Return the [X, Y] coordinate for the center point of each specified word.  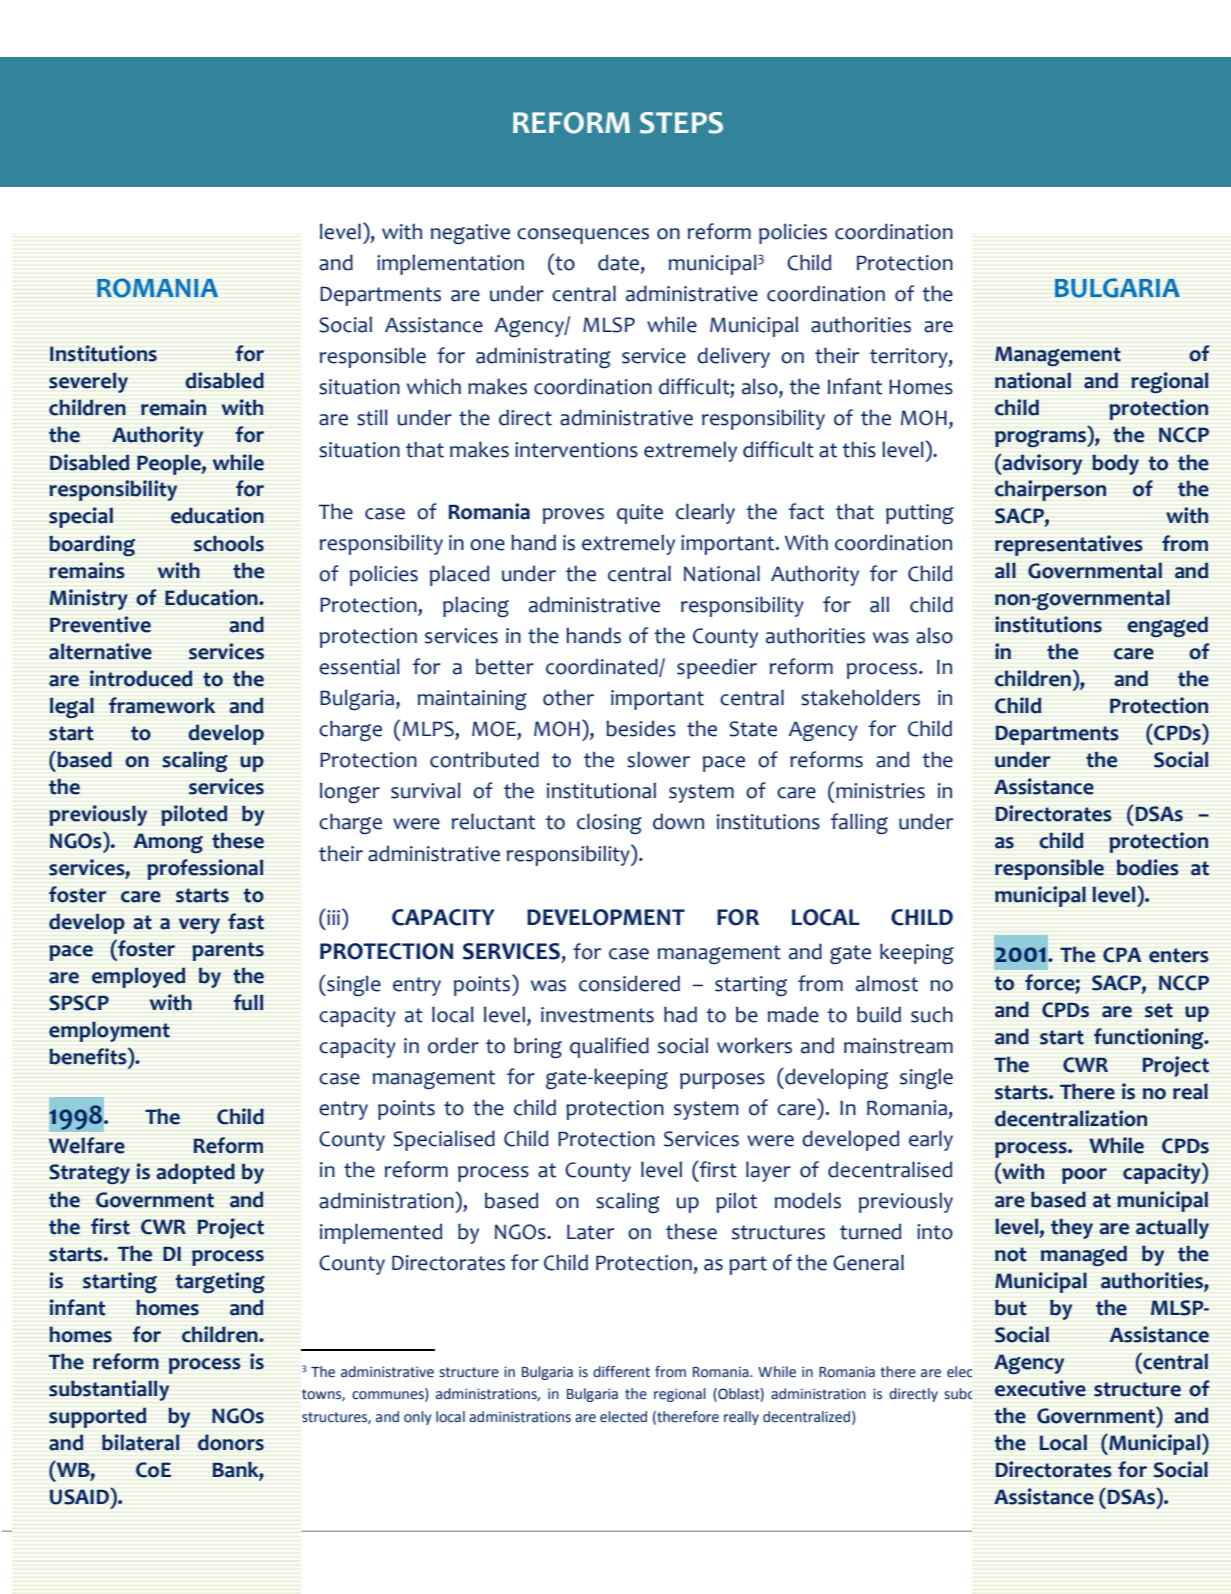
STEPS [681, 123]
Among [168, 843]
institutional [601, 790]
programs [1042, 438]
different [621, 1372]
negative [470, 234]
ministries [880, 791]
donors [231, 1442]
